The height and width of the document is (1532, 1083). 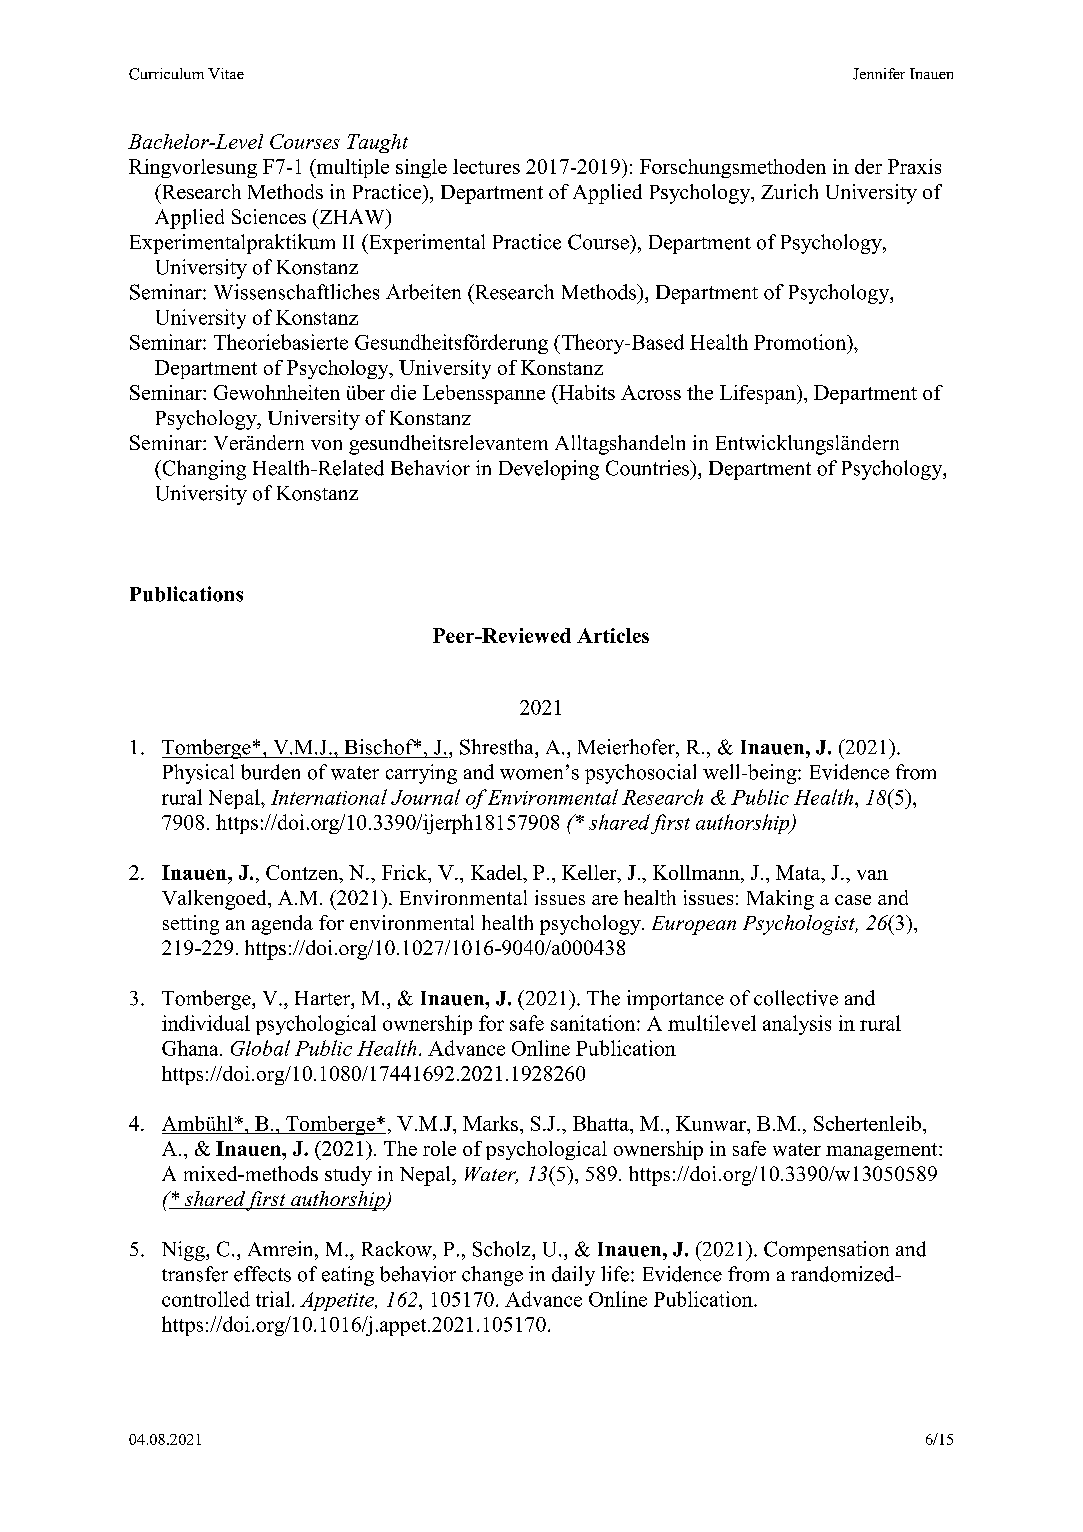 I want to click on burden, so click(x=270, y=772).
